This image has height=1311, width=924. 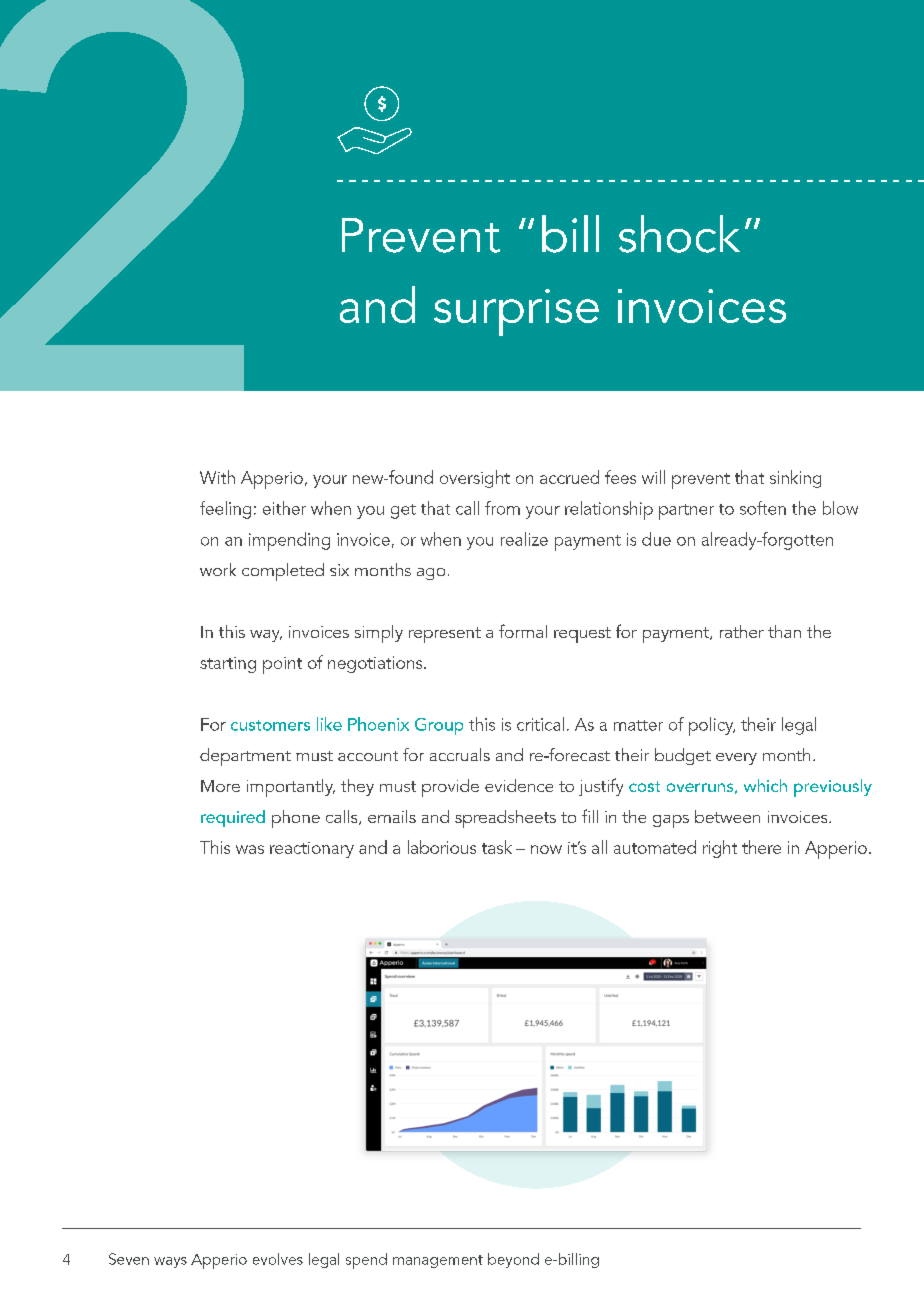 What do you see at coordinates (502, 508) in the image?
I see `from` at bounding box center [502, 508].
